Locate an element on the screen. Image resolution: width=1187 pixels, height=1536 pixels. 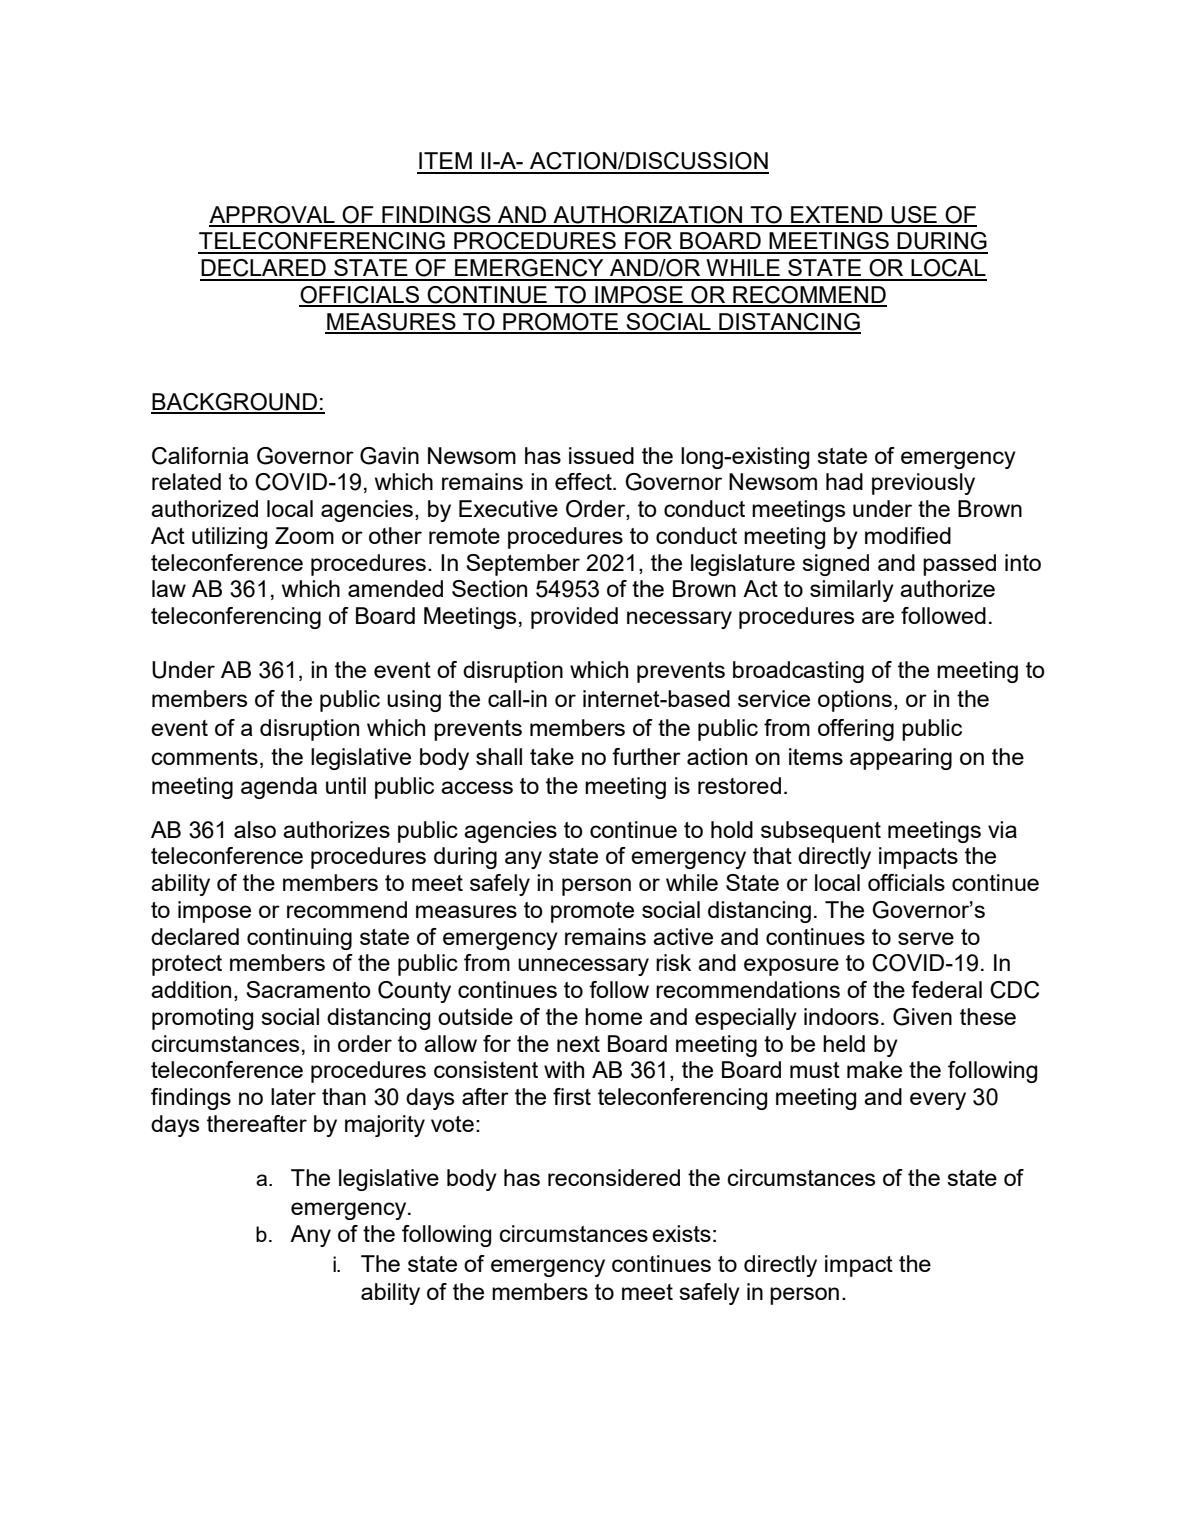
reconsidered is located at coordinates (614, 1177).
